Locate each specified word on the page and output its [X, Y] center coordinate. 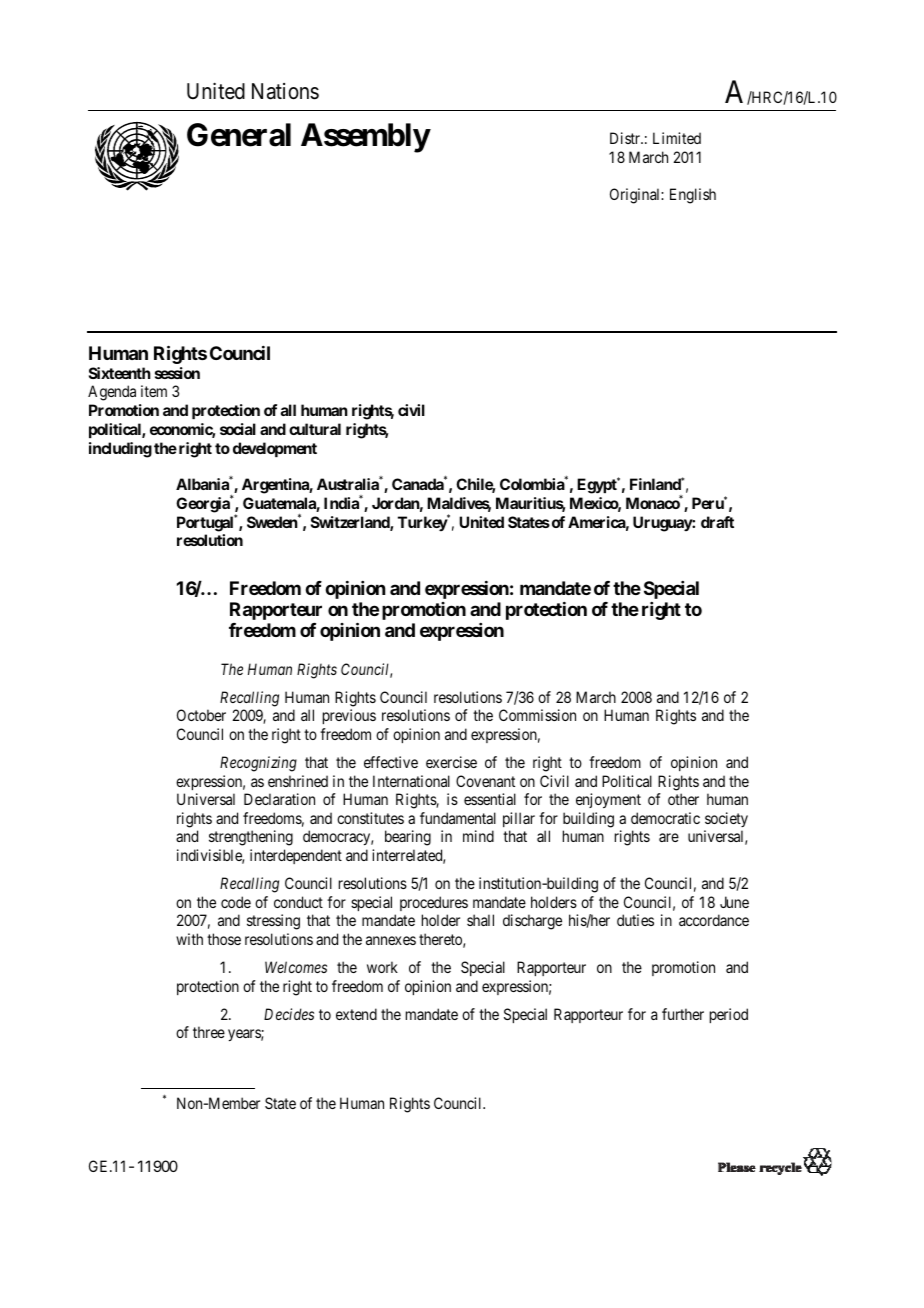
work [382, 967]
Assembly [365, 138]
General [239, 135]
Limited [677, 138]
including [120, 450]
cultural [315, 429]
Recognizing [258, 764]
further [683, 1014]
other [683, 799]
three [209, 1032]
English [693, 196]
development [275, 449]
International [411, 781]
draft [717, 522]
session [177, 373]
